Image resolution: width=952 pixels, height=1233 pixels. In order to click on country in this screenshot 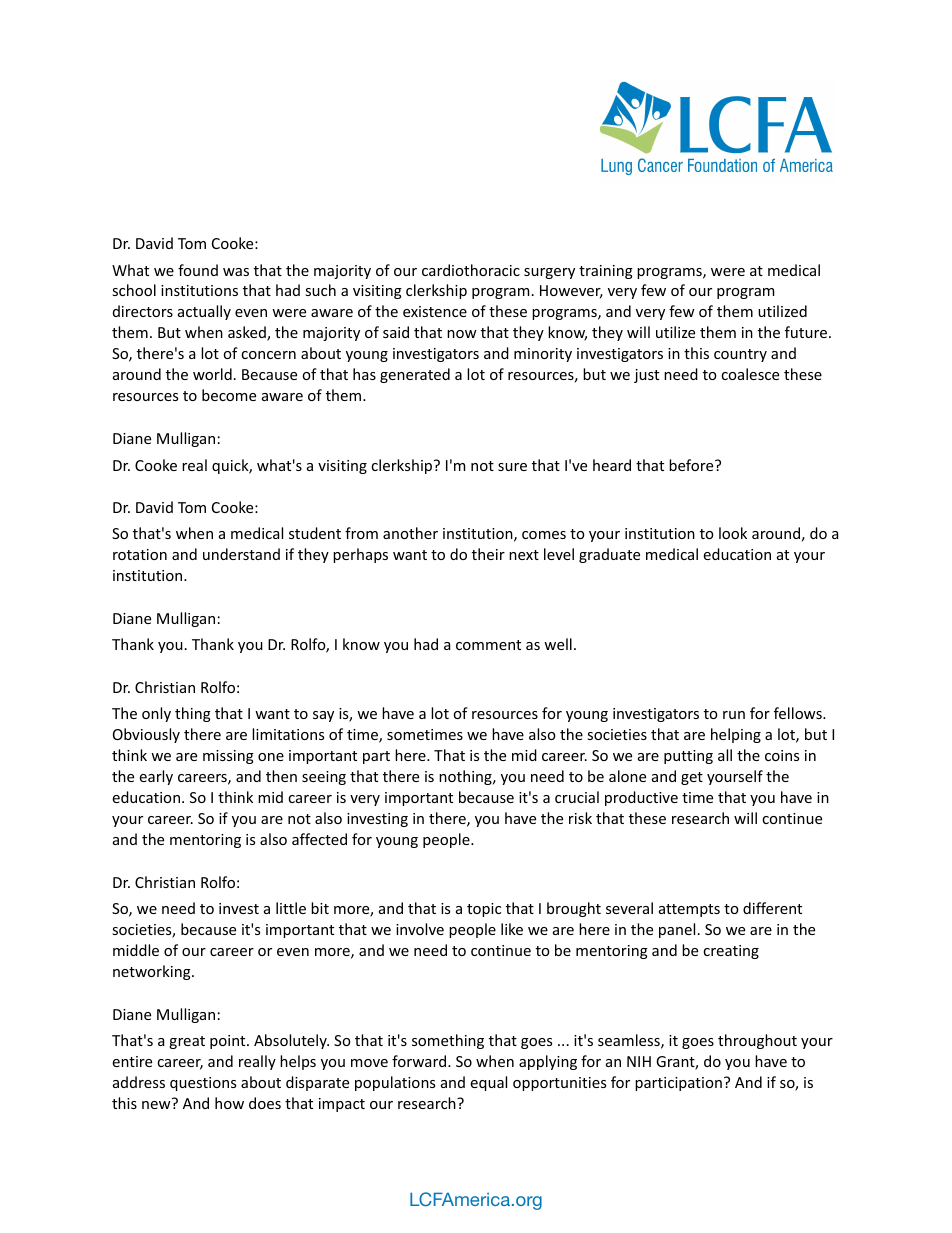, I will do `click(740, 355)`.
